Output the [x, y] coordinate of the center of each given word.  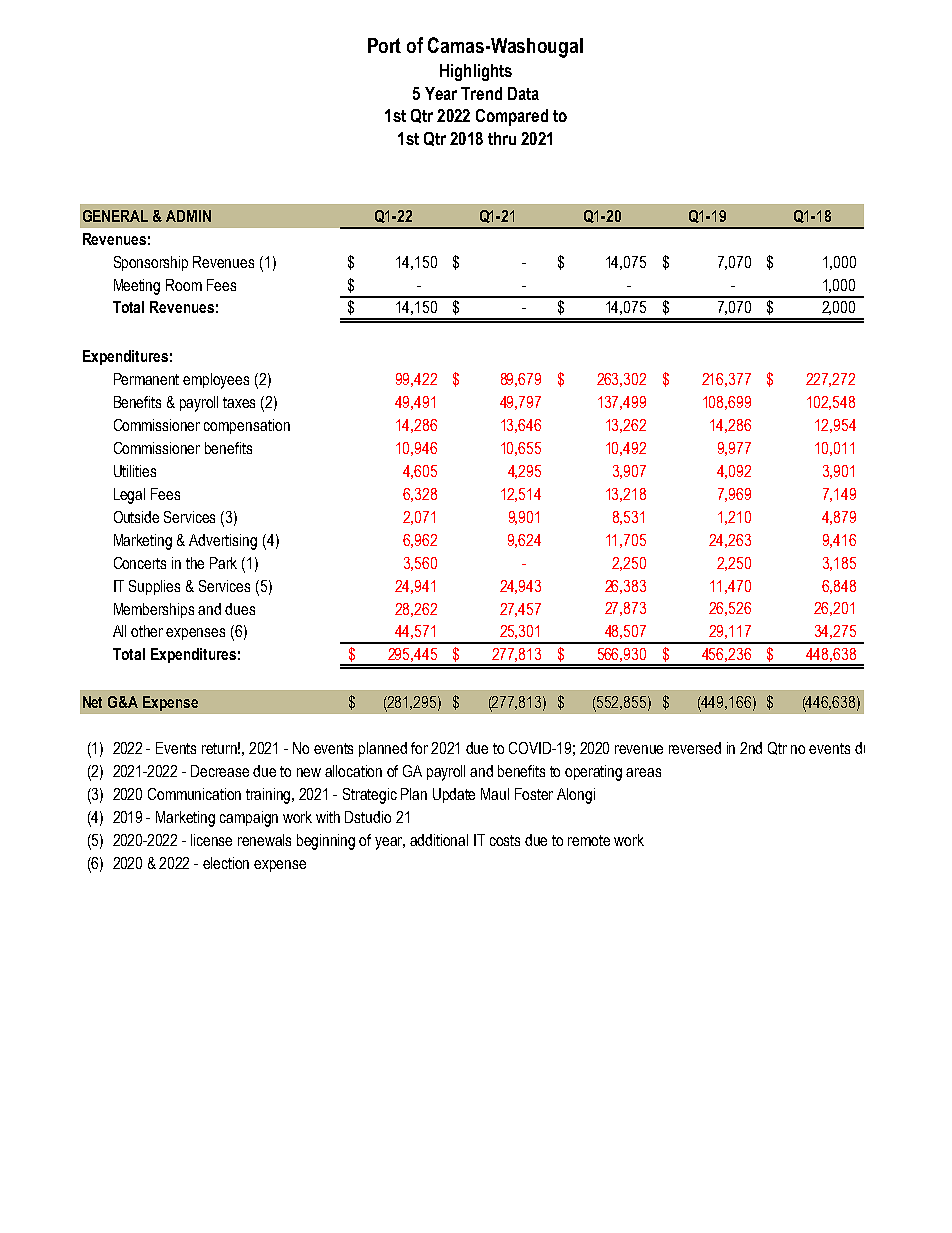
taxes [239, 402]
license [211, 840]
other [147, 631]
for [419, 748]
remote [589, 840]
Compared [512, 117]
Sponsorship [151, 263]
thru [502, 138]
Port [384, 45]
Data [523, 93]
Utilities [135, 471]
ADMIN [188, 216]
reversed [695, 748]
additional [439, 840]
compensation [247, 426]
